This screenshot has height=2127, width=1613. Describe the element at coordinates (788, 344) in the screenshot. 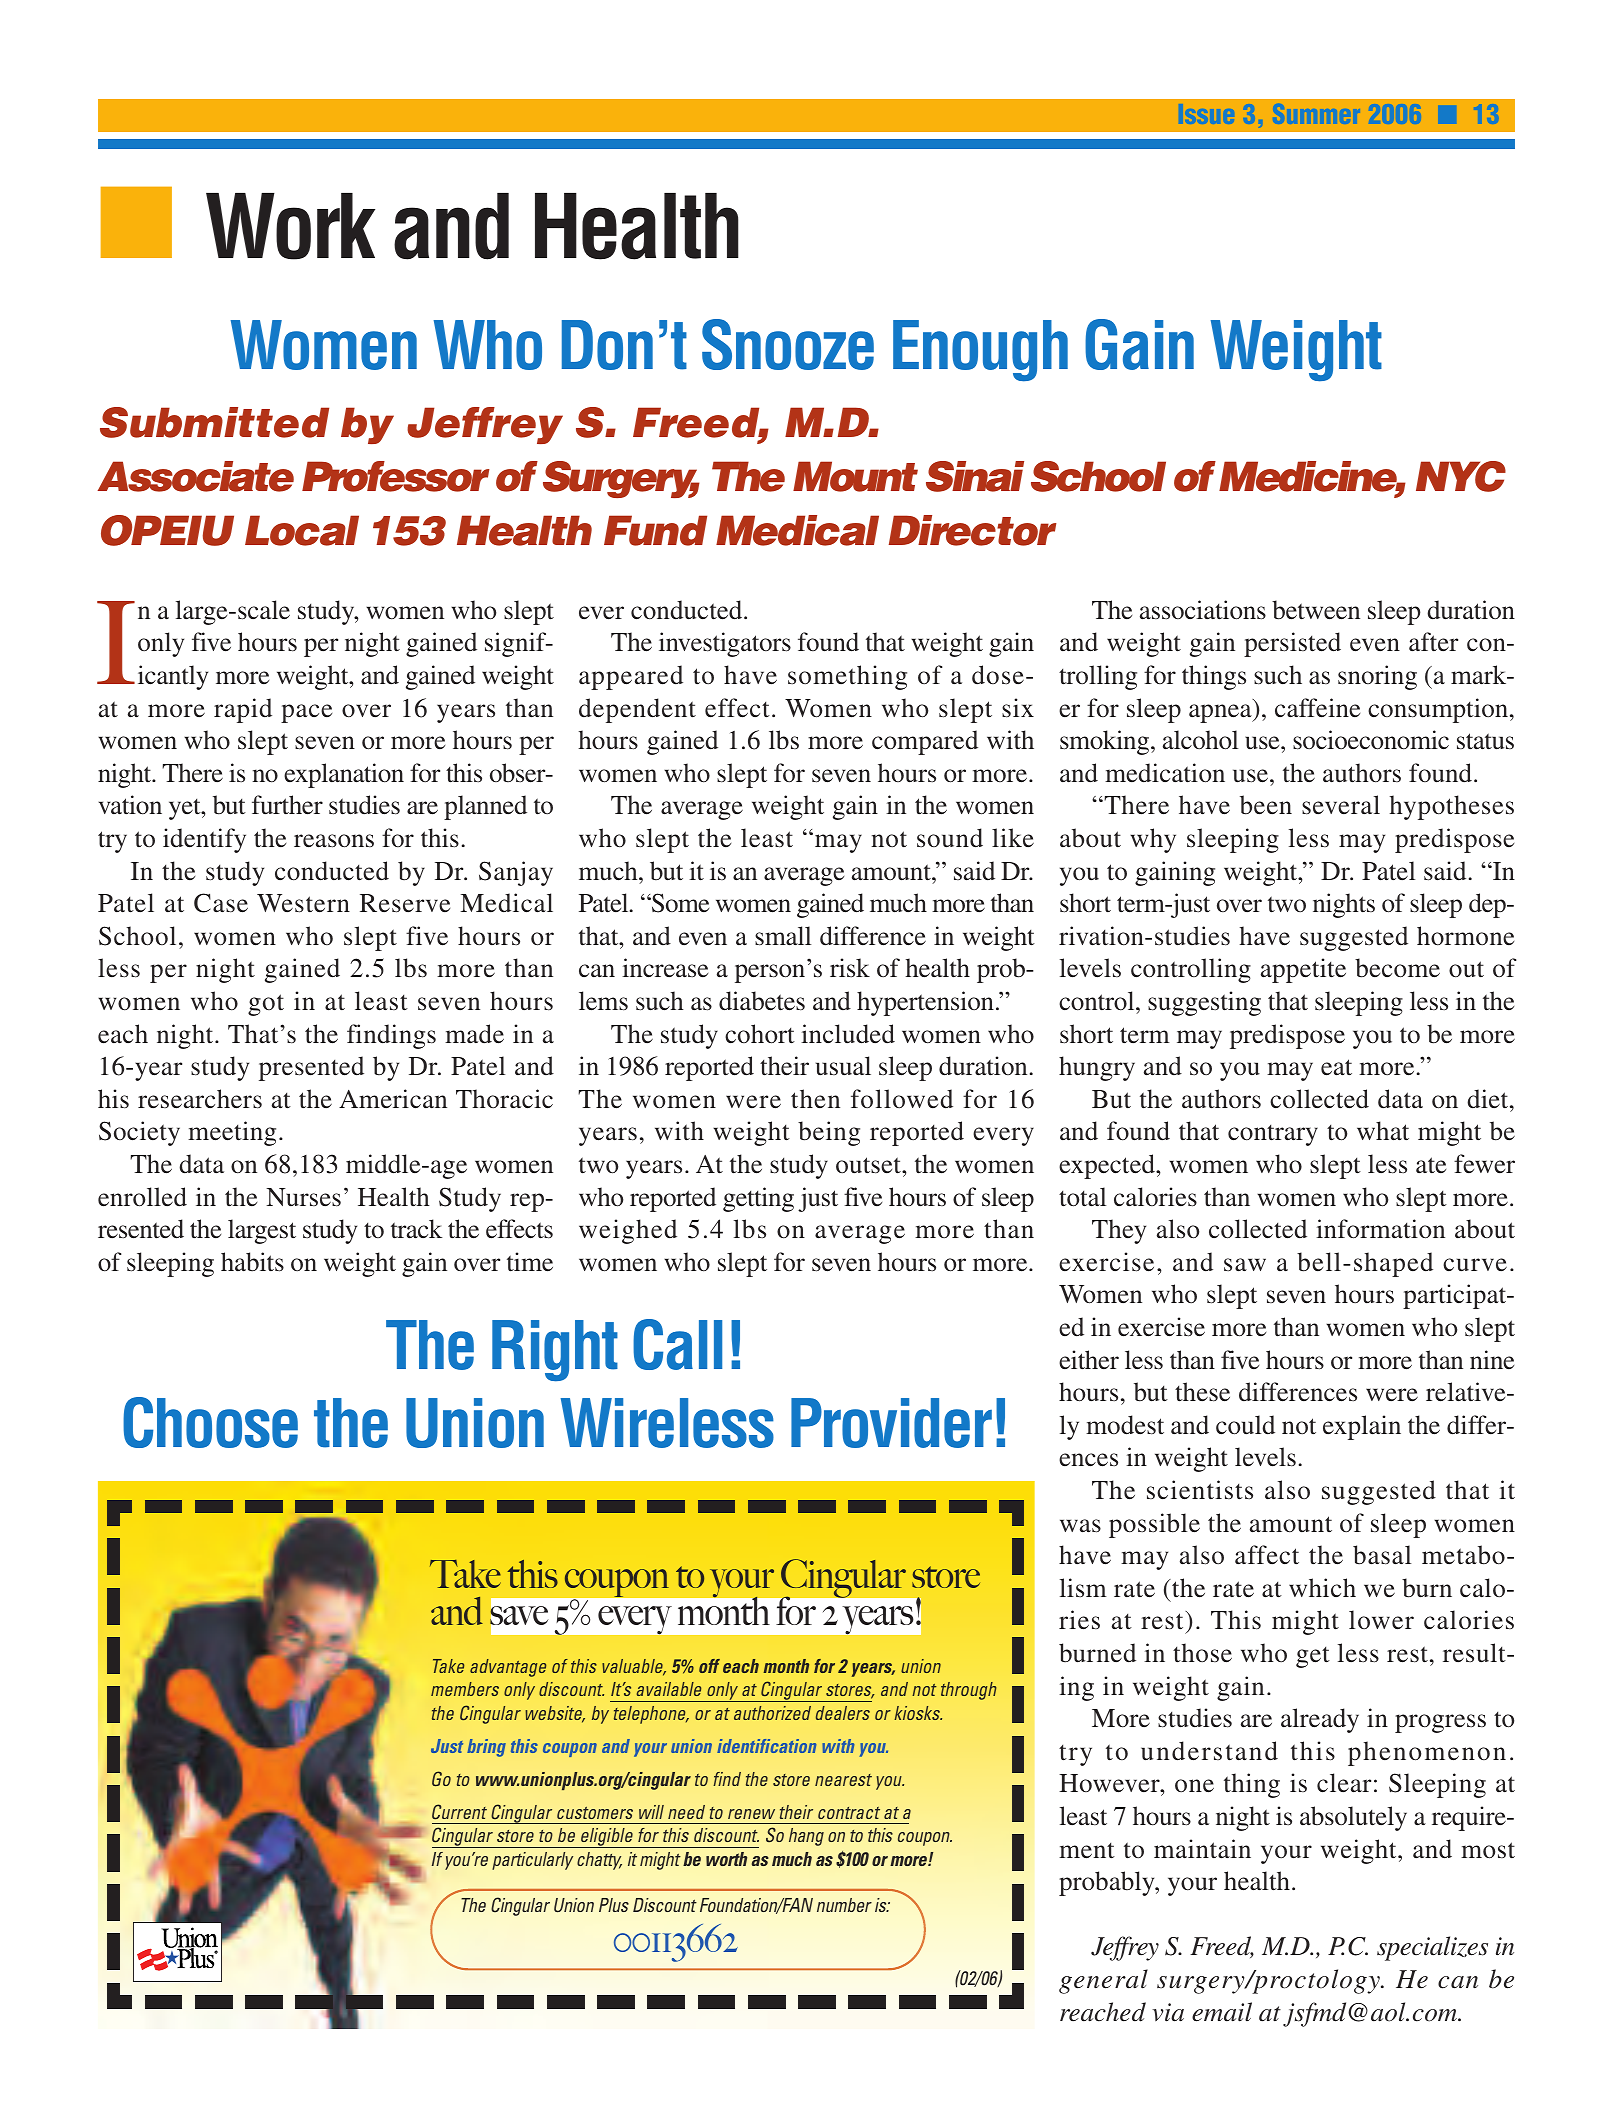

I see `Snooze` at that location.
